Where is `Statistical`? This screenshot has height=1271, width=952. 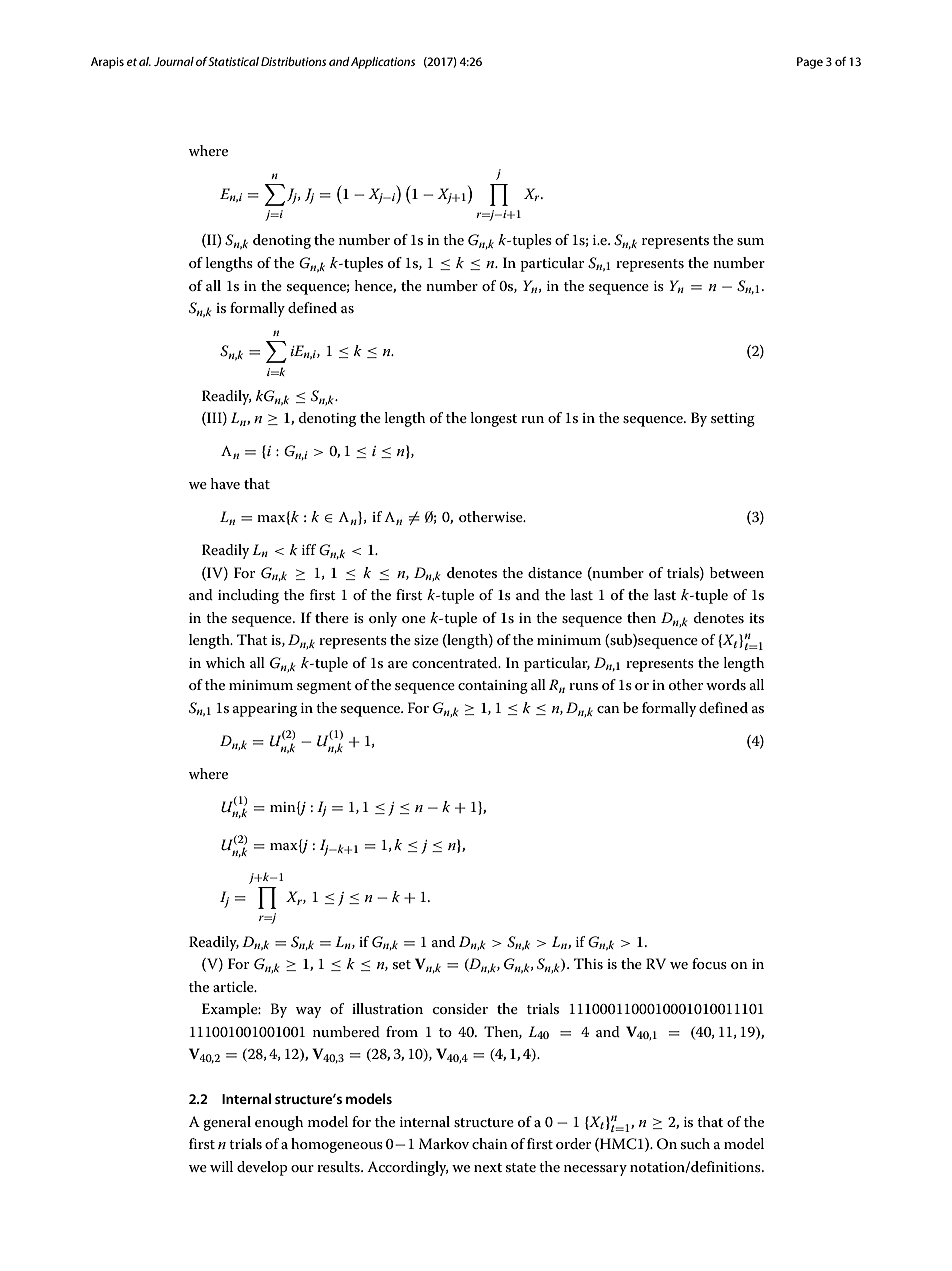
Statistical is located at coordinates (233, 61).
